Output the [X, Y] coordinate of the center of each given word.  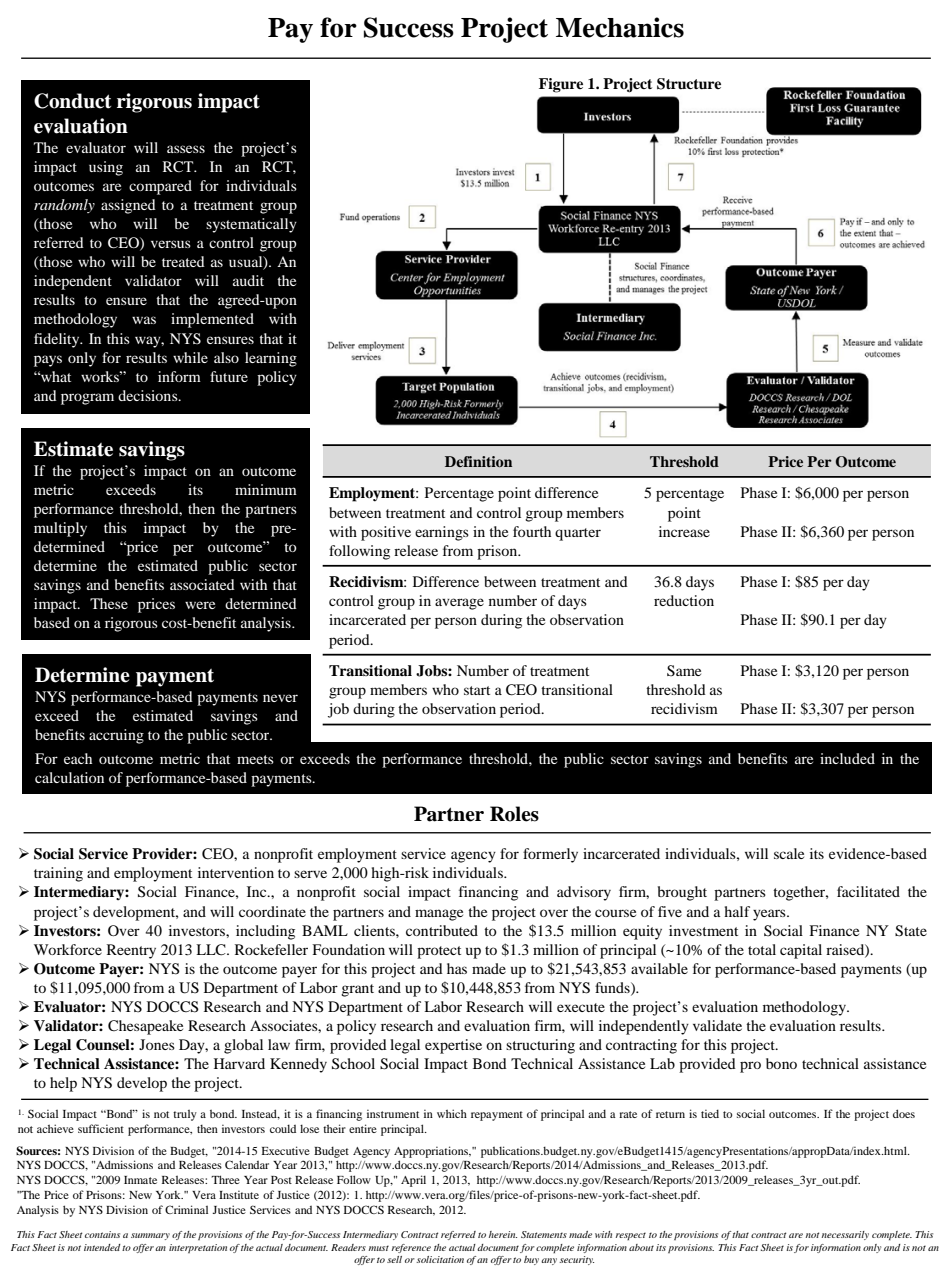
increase [684, 531]
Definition [478, 461]
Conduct [72, 101]
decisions [149, 395]
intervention [236, 872]
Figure [561, 85]
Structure [689, 84]
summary [150, 1236]
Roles [514, 814]
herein [503, 1234]
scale [789, 853]
